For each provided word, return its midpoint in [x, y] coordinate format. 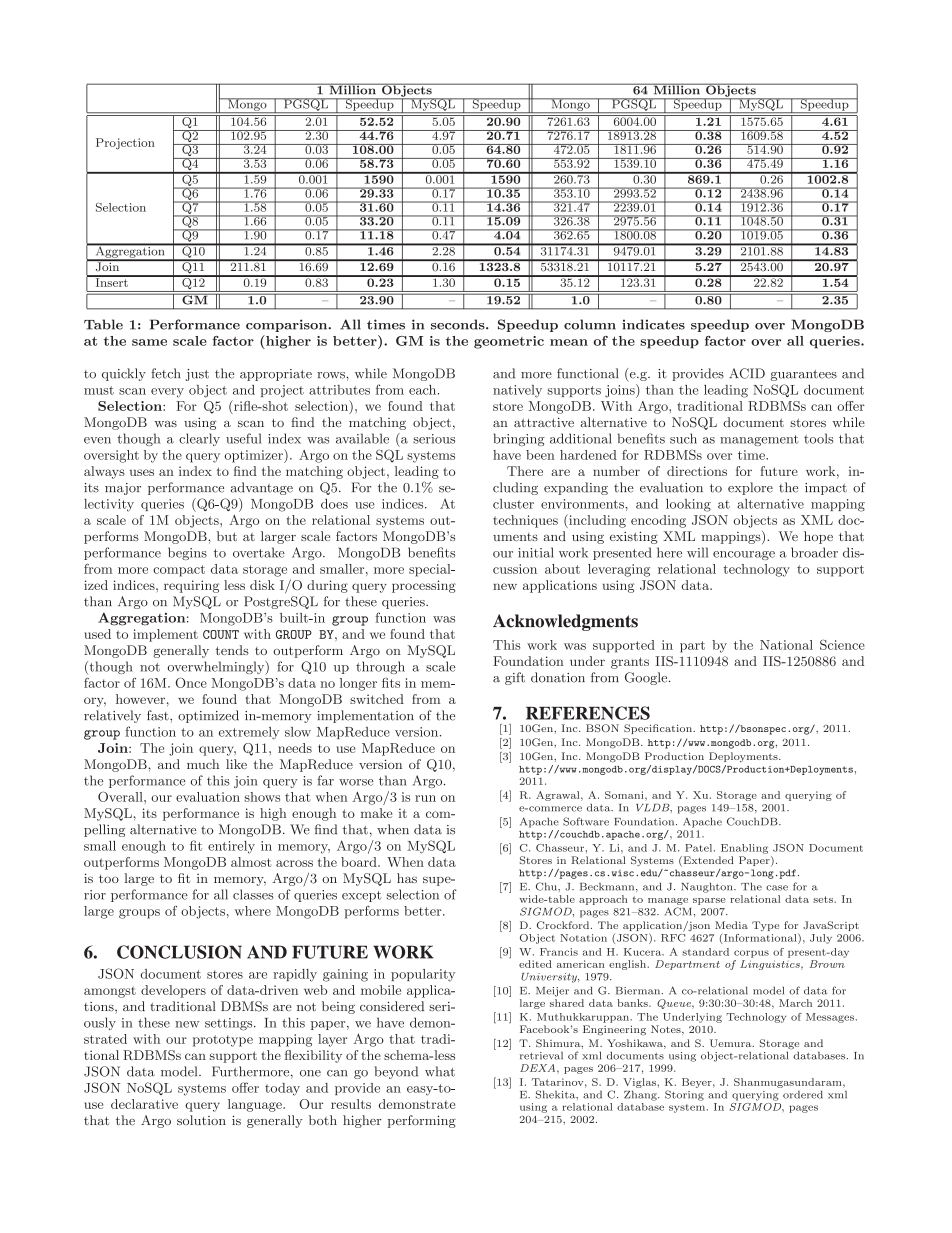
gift [515, 678]
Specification [659, 729]
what [440, 1071]
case [777, 888]
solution [201, 1120]
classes [253, 894]
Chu [547, 886]
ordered [803, 1094]
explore [750, 488]
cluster [513, 504]
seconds [459, 324]
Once [191, 682]
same [149, 342]
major [123, 489]
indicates [653, 324]
